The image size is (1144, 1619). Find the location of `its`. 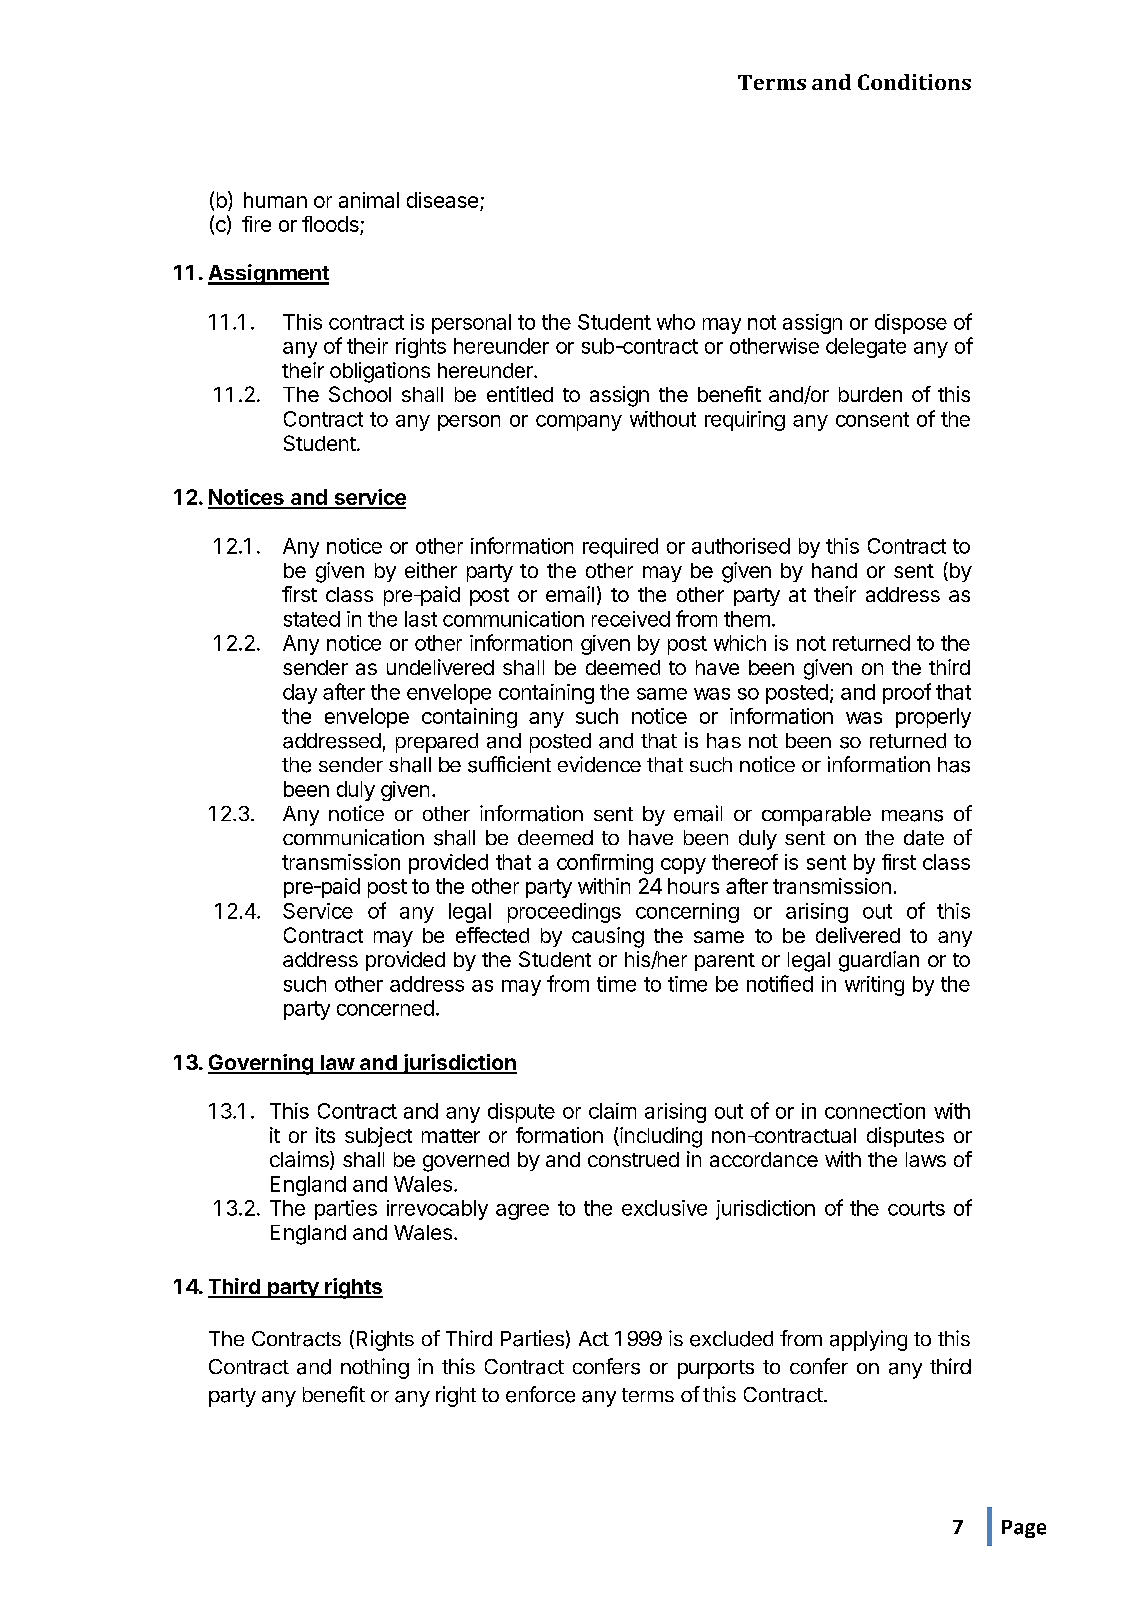

its is located at coordinates (325, 1135).
